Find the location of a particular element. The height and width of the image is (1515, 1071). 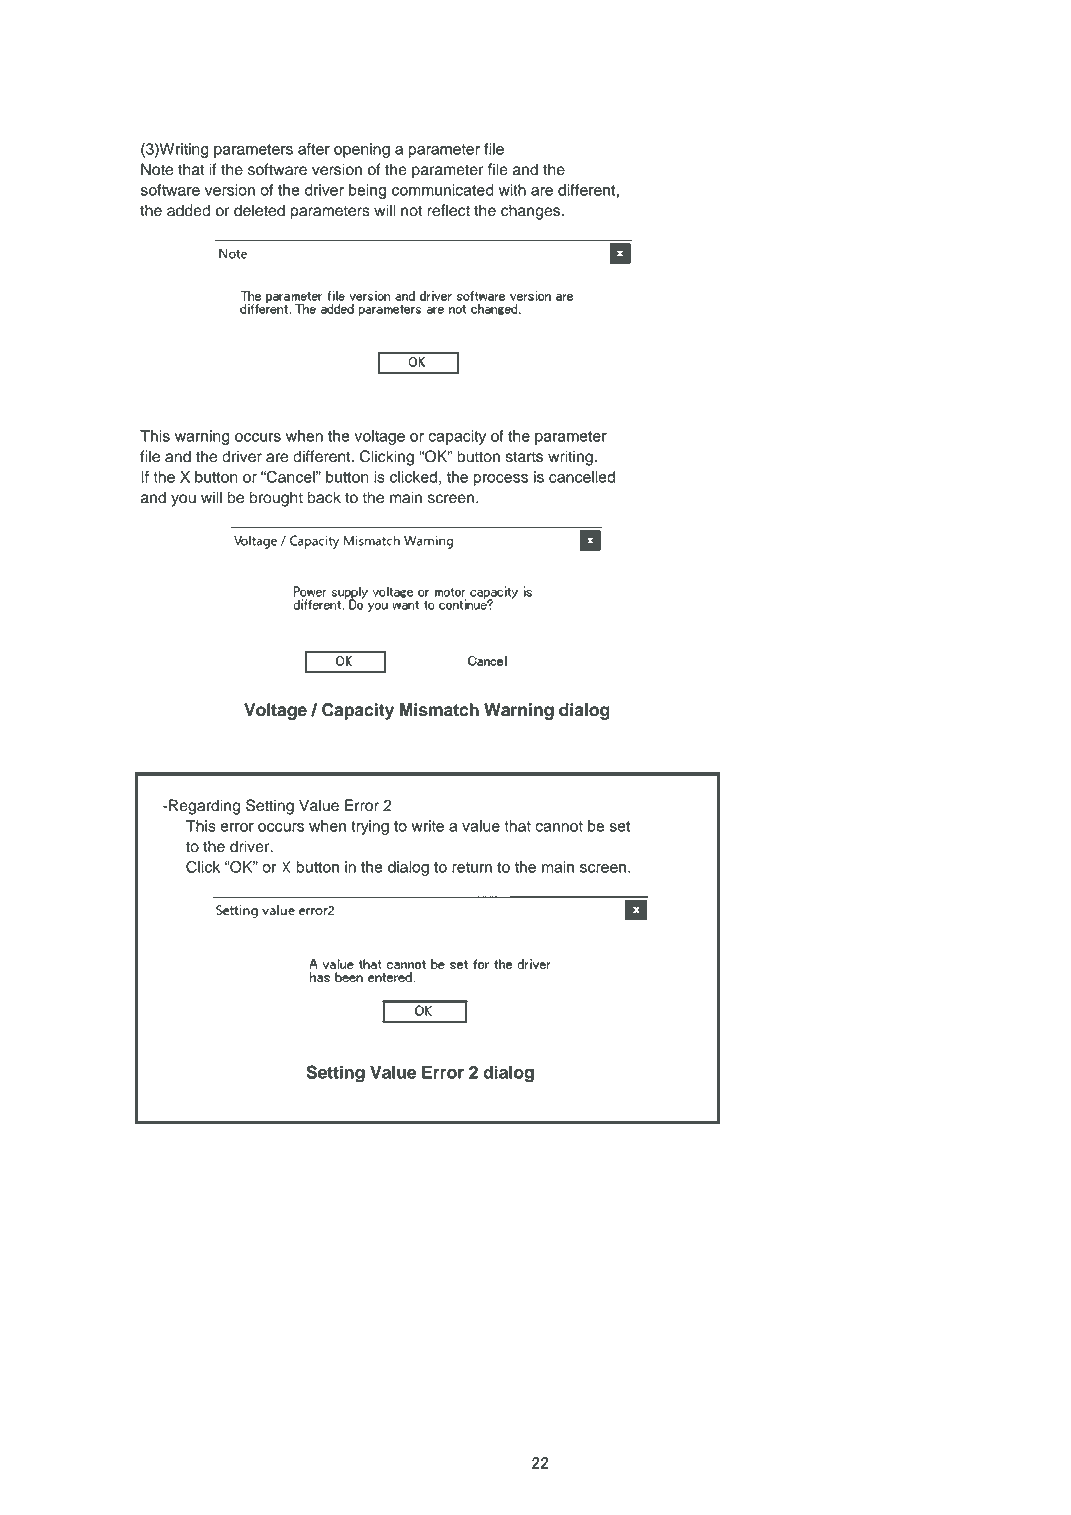

trying is located at coordinates (370, 827).
